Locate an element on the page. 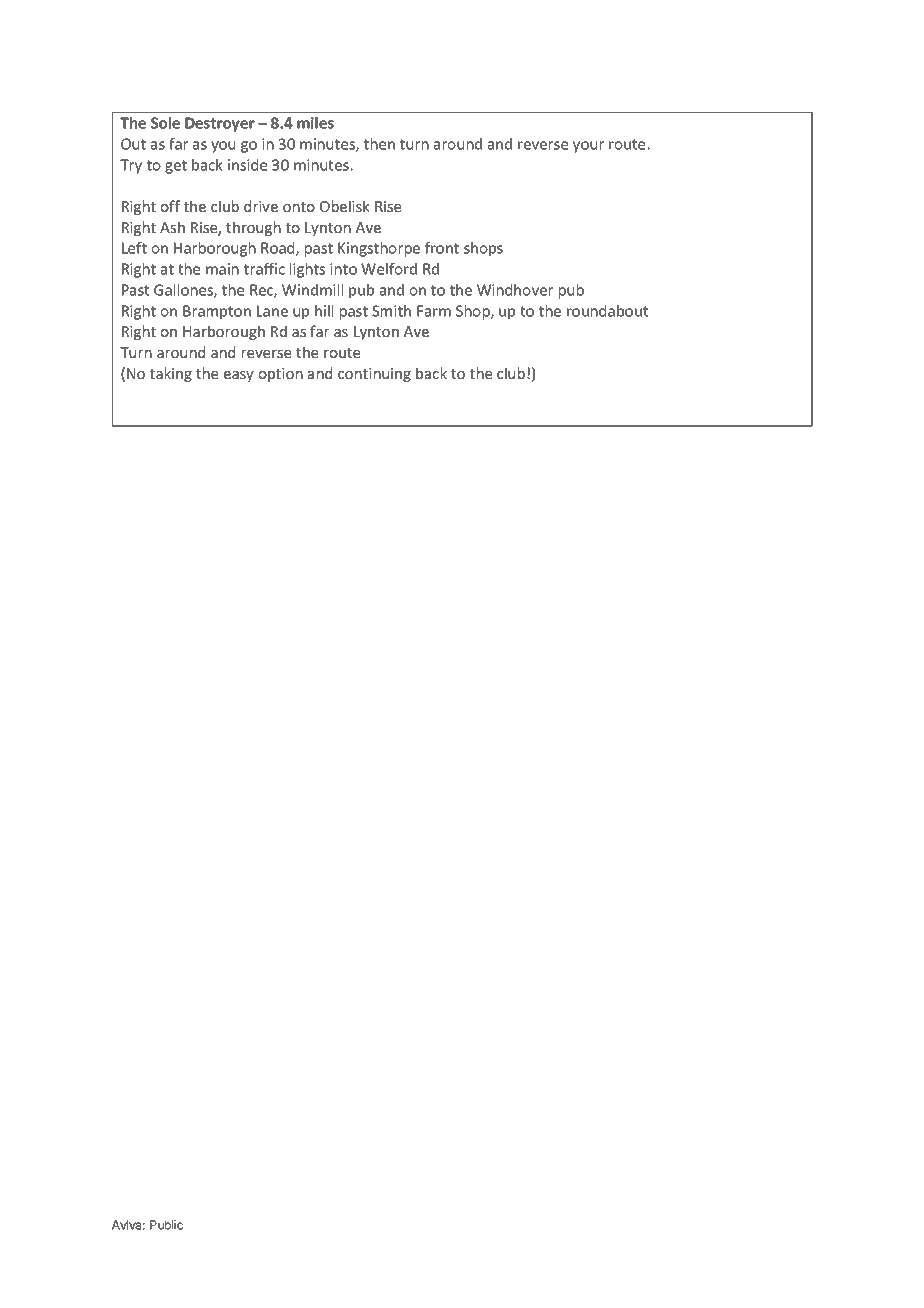  get is located at coordinates (176, 167).
